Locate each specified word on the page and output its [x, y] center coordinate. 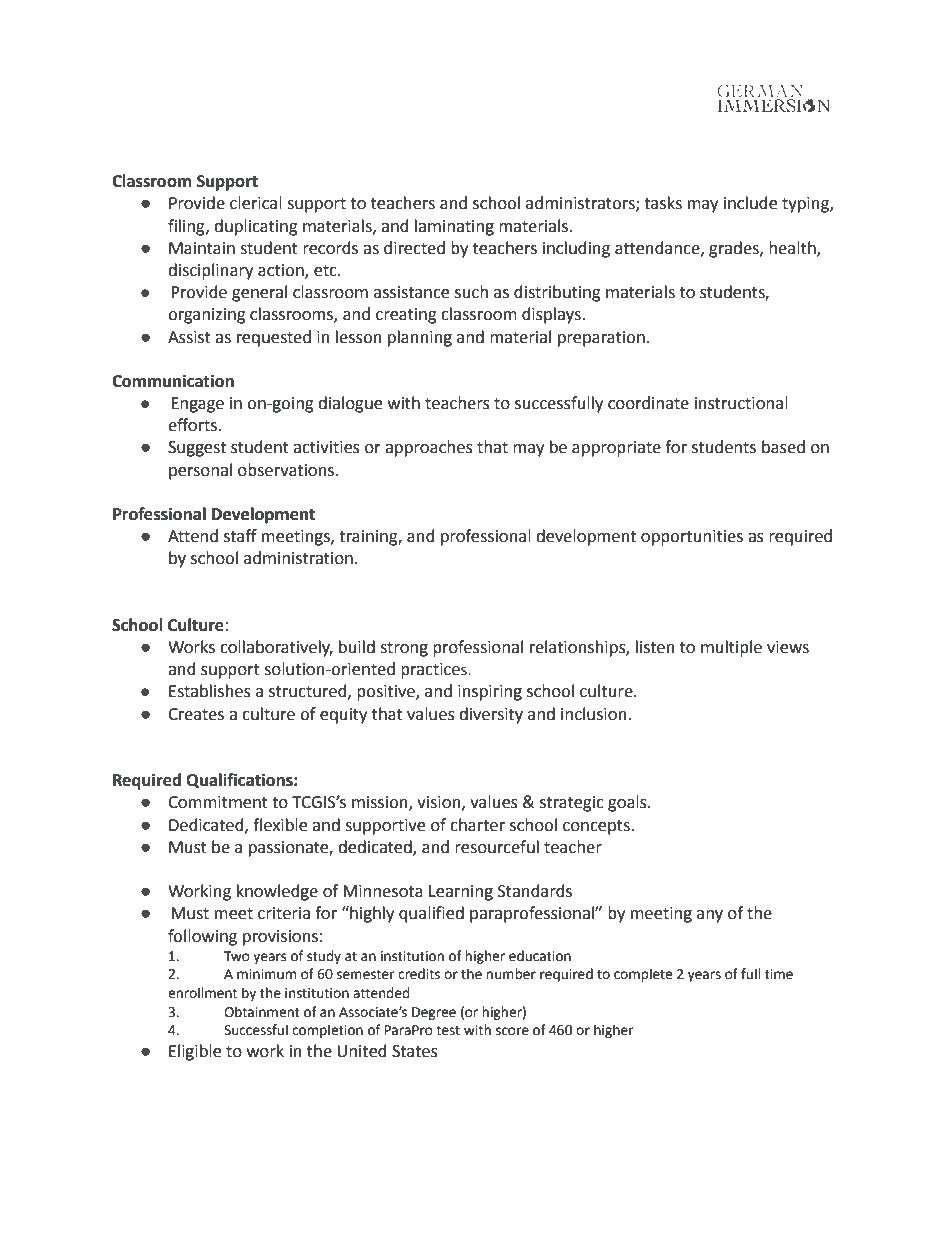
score [512, 1031]
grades [735, 249]
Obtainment [262, 1012]
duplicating [256, 227]
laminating [454, 227]
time [779, 974]
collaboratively [276, 648]
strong [404, 649]
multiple [731, 648]
